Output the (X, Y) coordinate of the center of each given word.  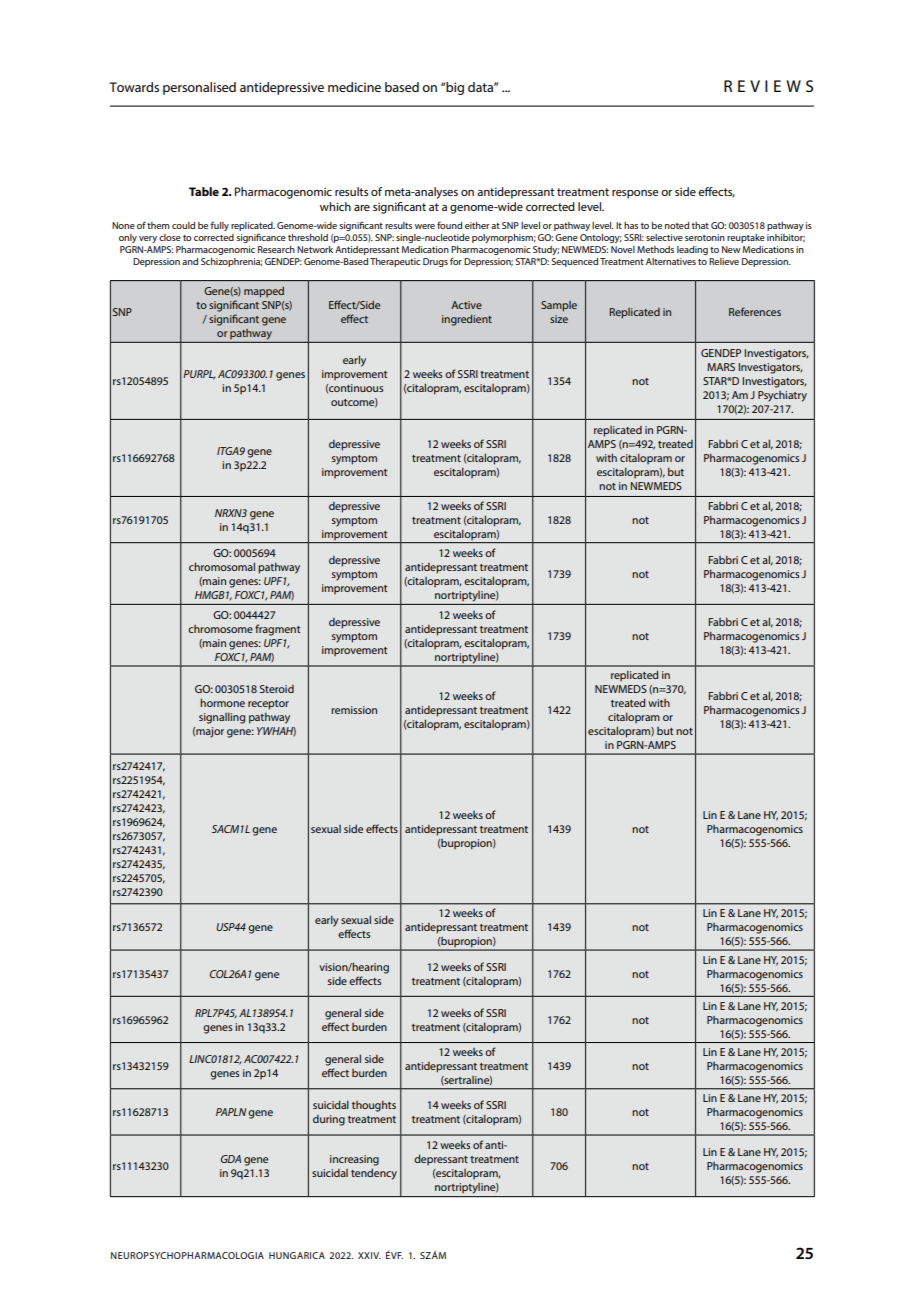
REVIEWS (768, 86)
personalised (199, 88)
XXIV (369, 1255)
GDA (231, 1159)
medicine (354, 87)
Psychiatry (782, 396)
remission (354, 710)
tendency (374, 1174)
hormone (222, 702)
